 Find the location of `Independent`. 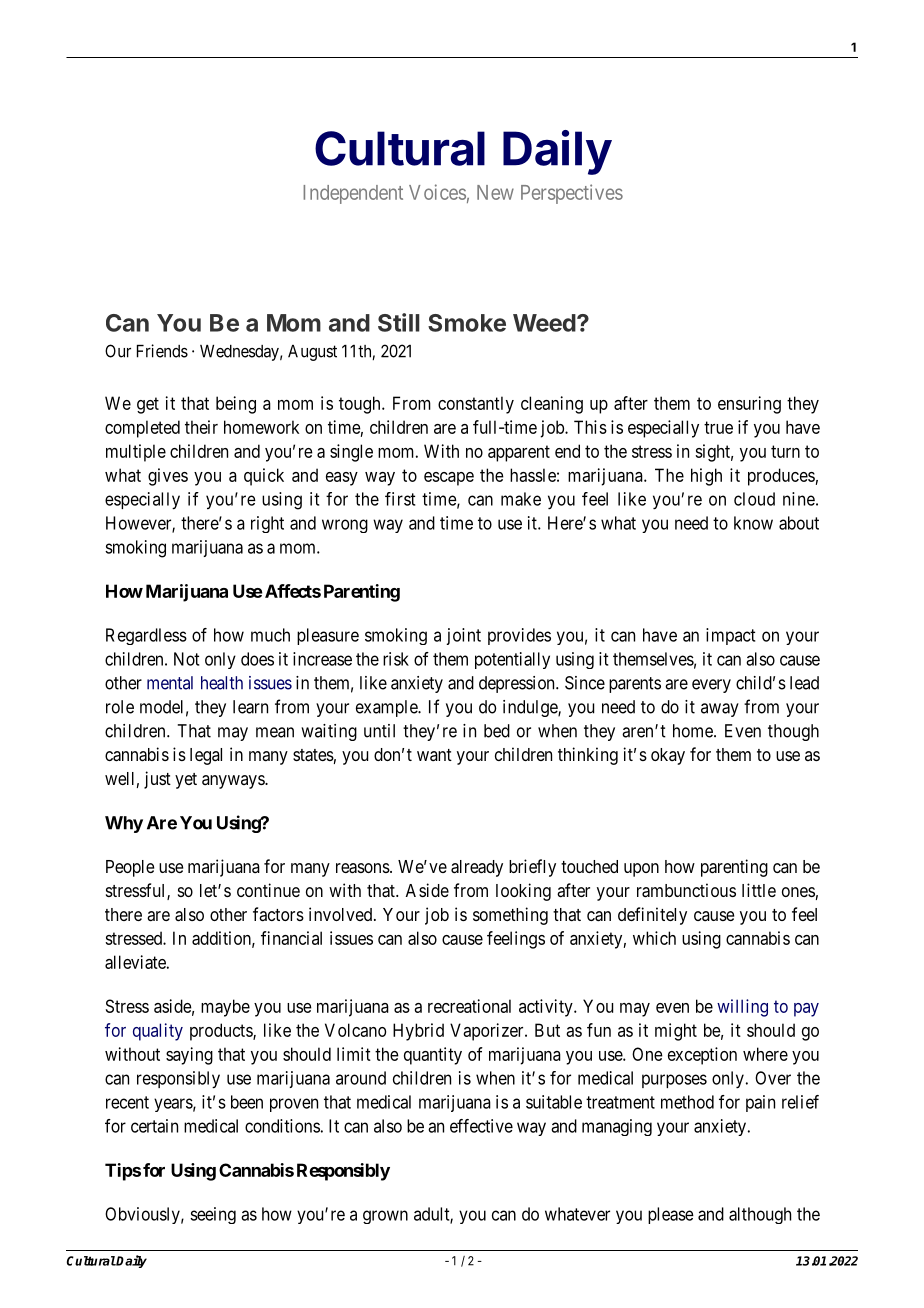

Independent is located at coordinates (353, 194).
